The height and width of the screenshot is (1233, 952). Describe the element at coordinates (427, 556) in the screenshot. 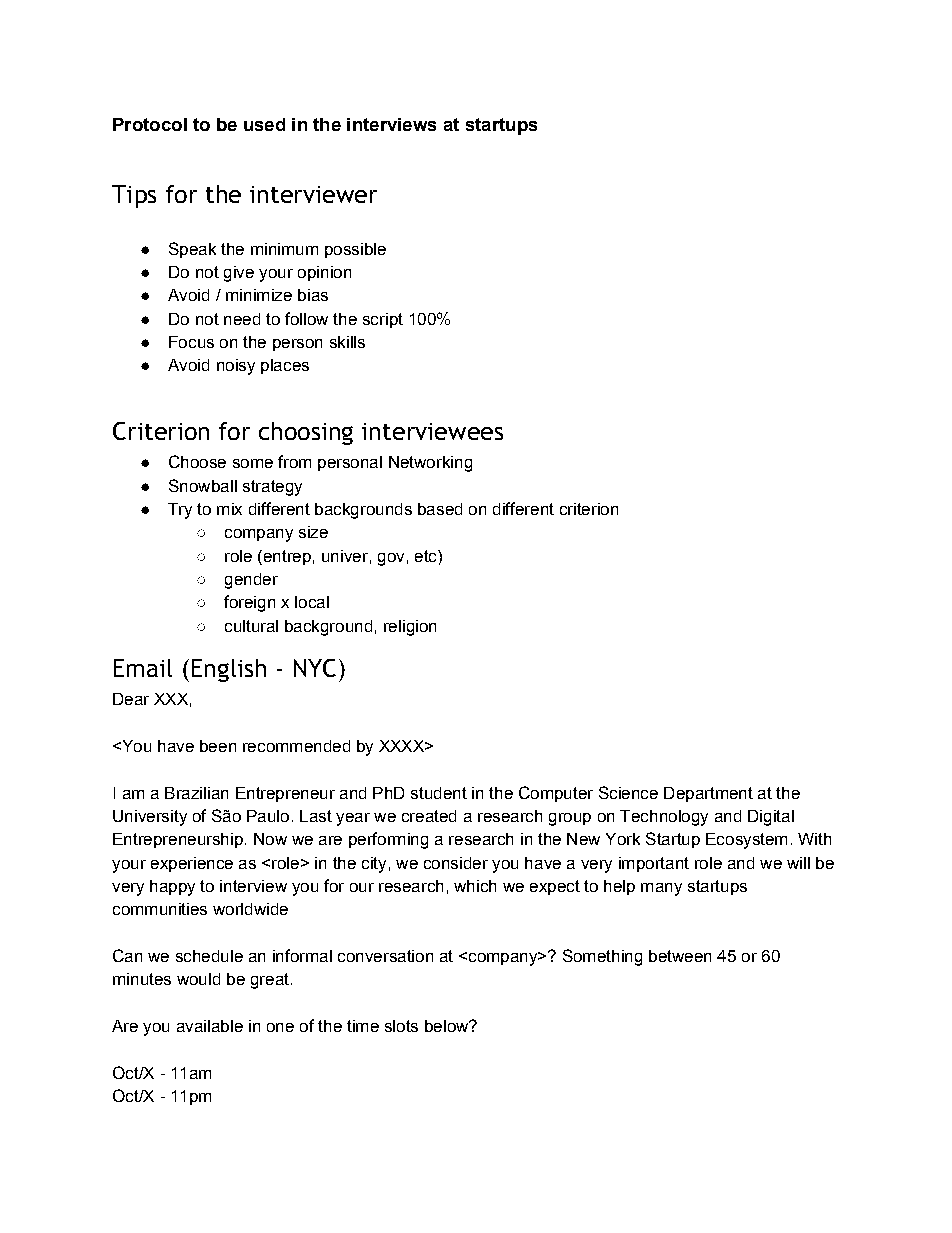

I see `etc` at that location.
